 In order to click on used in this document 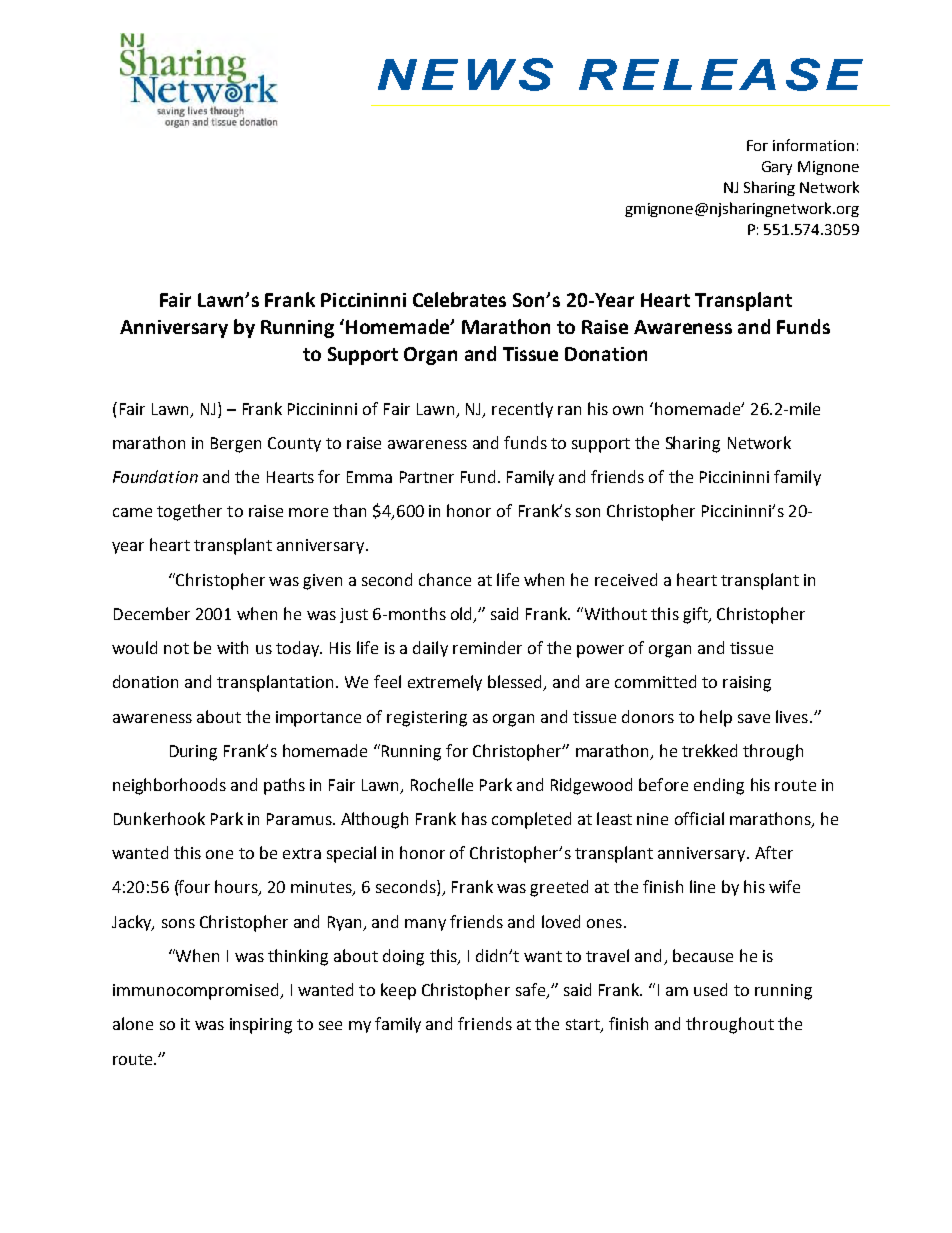, I will do `click(710, 989)`.
